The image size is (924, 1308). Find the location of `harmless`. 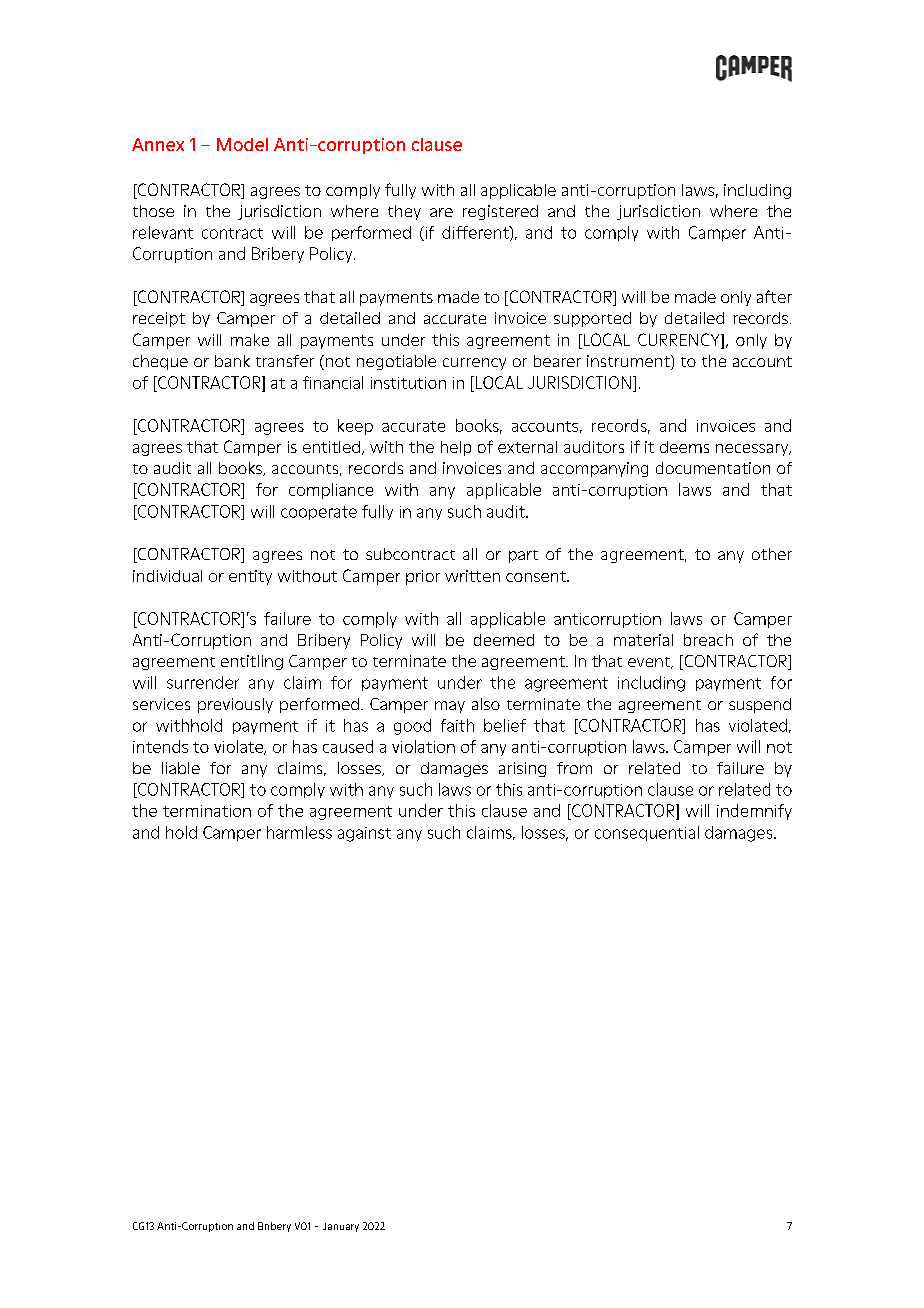

harmless is located at coordinates (299, 832).
